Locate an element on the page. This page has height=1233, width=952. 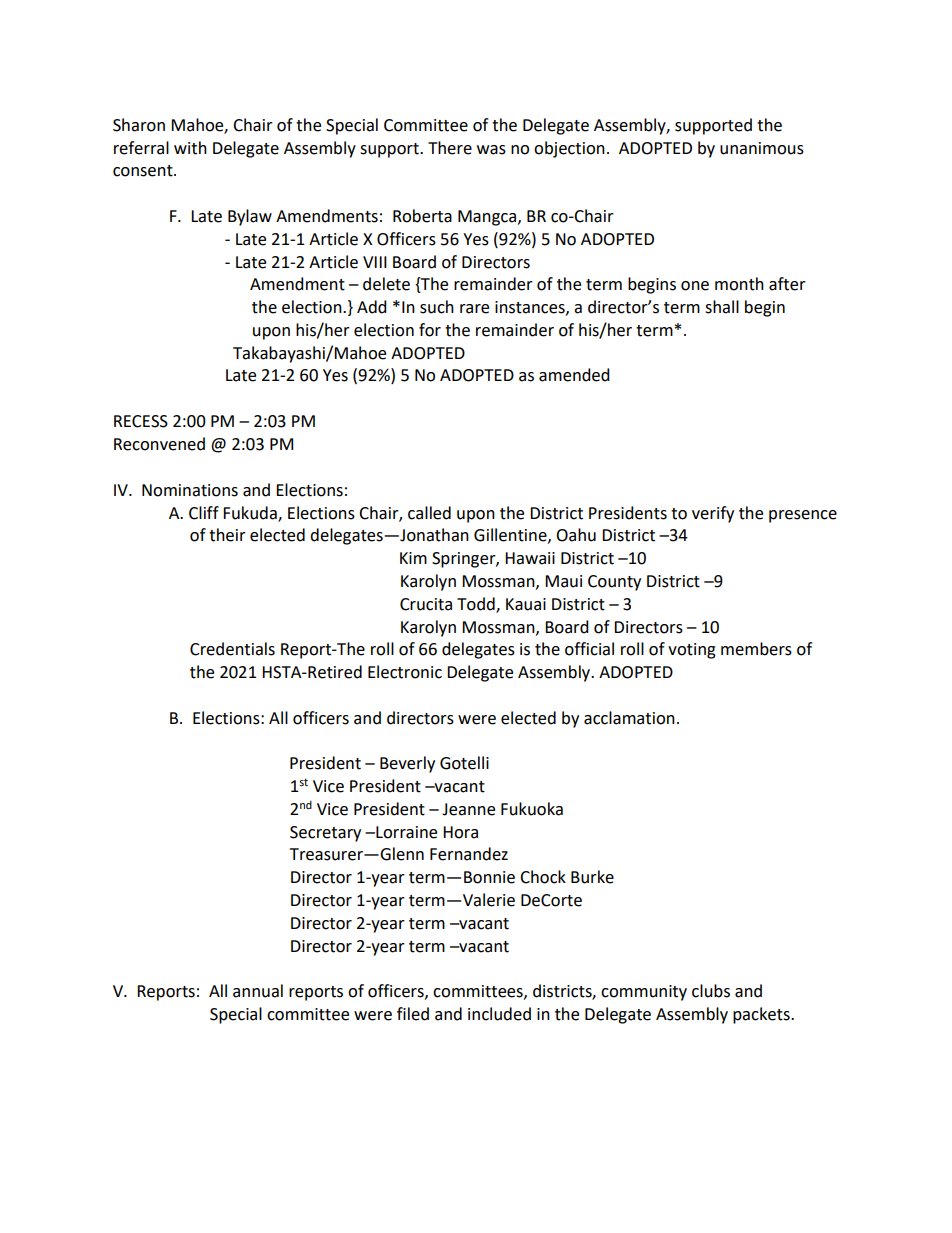
unanimous is located at coordinates (762, 148).
